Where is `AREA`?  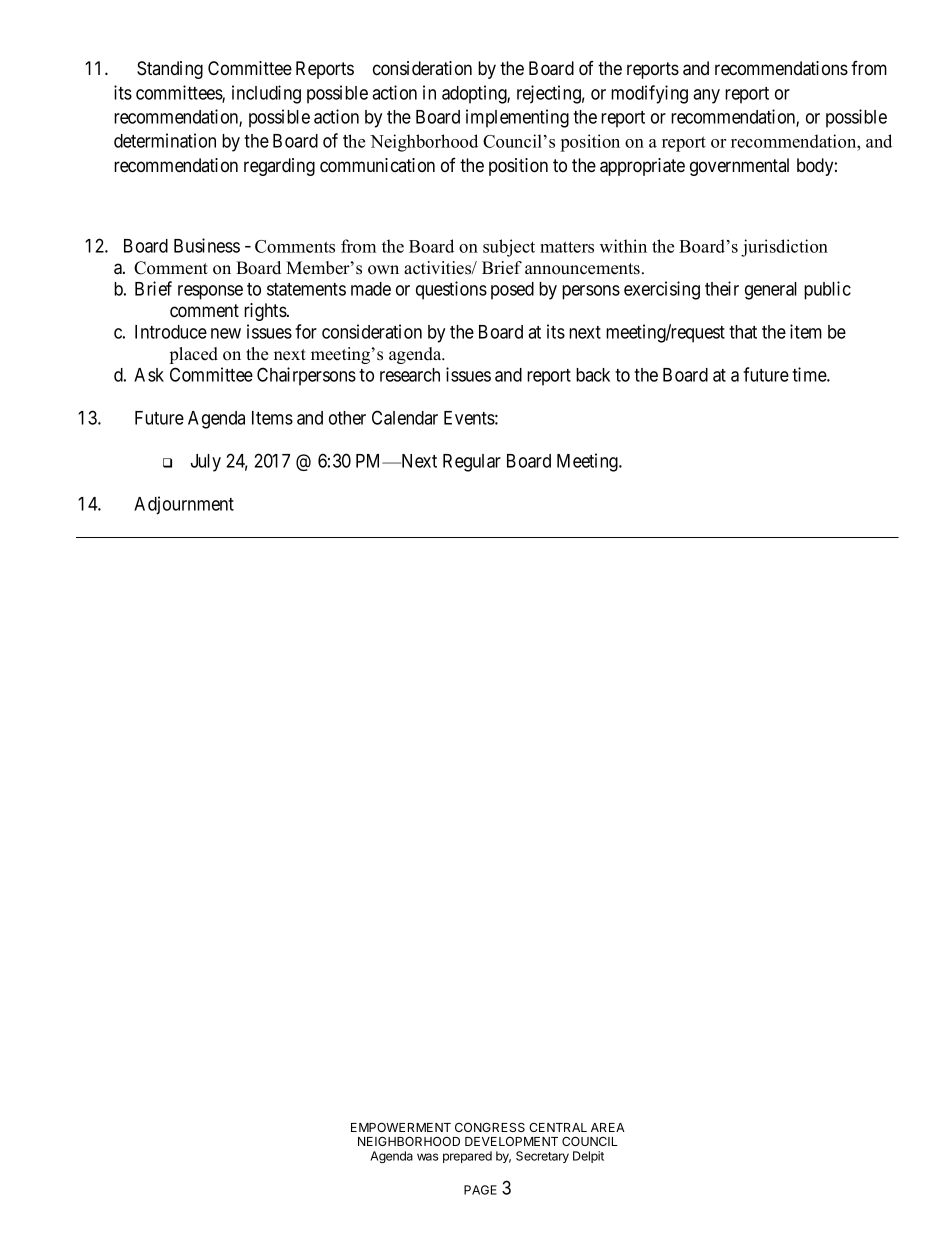 AREA is located at coordinates (608, 1127).
